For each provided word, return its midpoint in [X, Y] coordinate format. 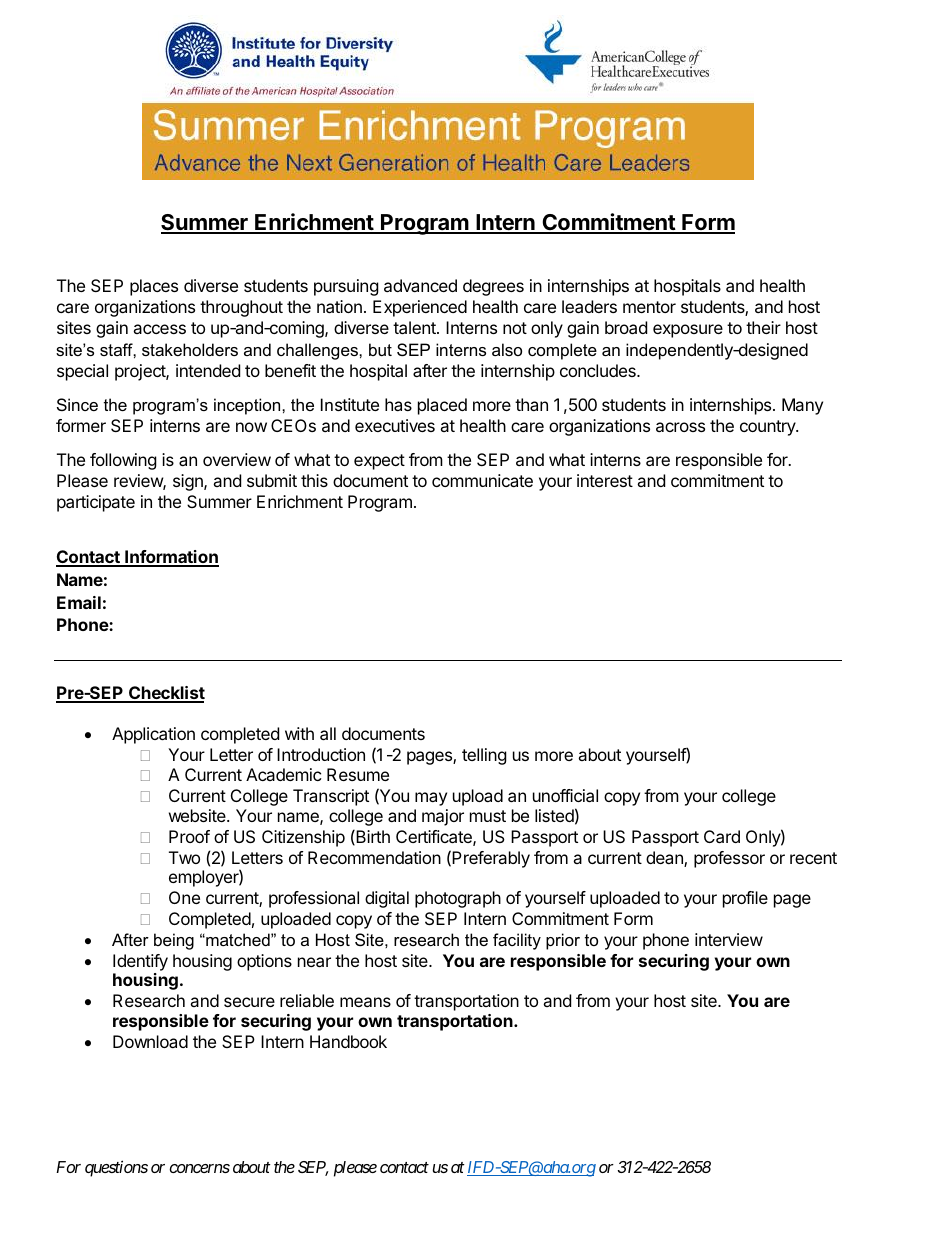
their [763, 327]
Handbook [348, 1041]
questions [116, 1168]
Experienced [420, 308]
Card [722, 836]
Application [153, 735]
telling [484, 756]
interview [729, 939]
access [159, 329]
